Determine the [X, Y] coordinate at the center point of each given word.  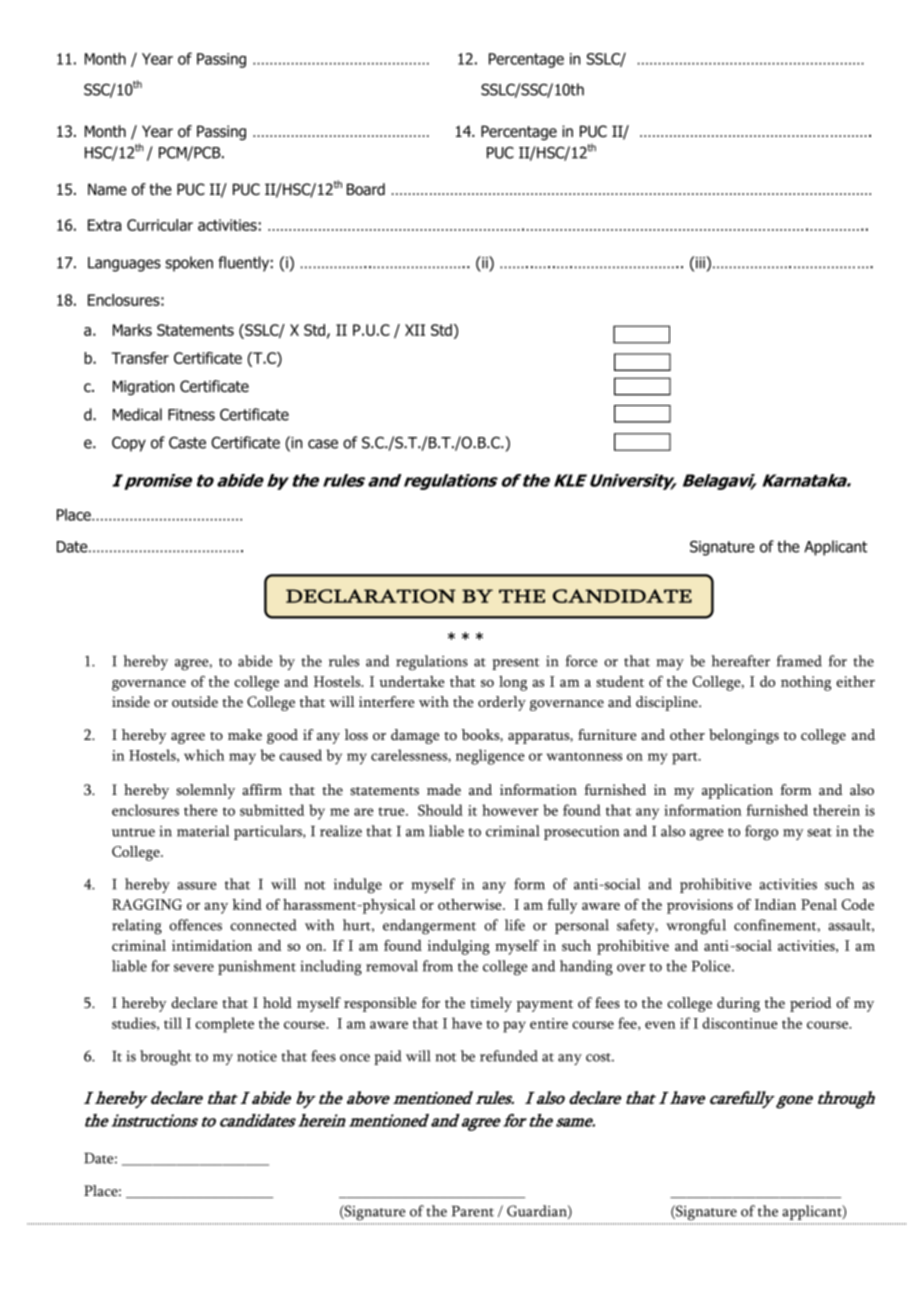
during [738, 1004]
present [516, 664]
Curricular [160, 225]
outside [195, 702]
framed [799, 661]
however [510, 810]
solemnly [205, 791]
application [737, 791]
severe [194, 968]
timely [491, 1004]
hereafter [741, 661]
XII [415, 330]
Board [366, 189]
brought [166, 1058]
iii [700, 262]
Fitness [191, 415]
